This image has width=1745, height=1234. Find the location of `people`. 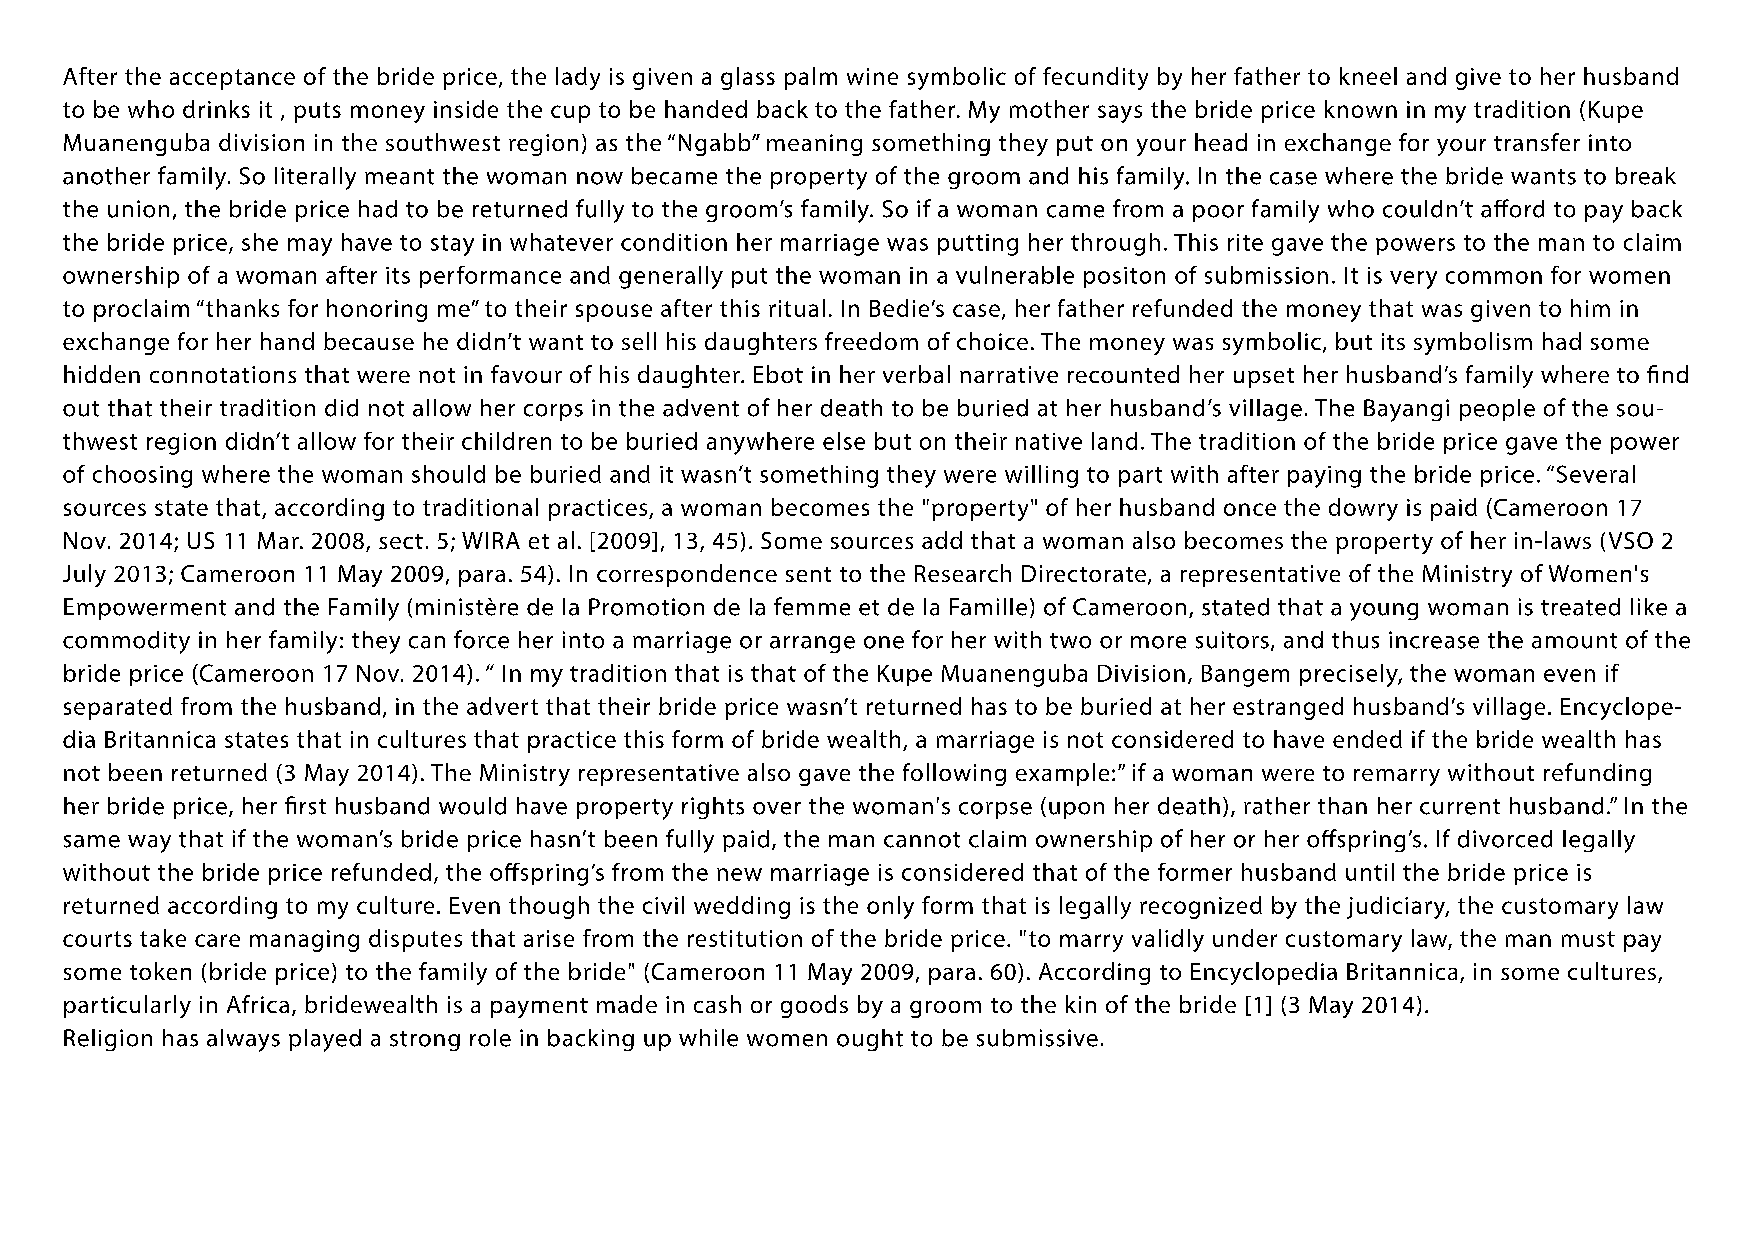

people is located at coordinates (1497, 410).
